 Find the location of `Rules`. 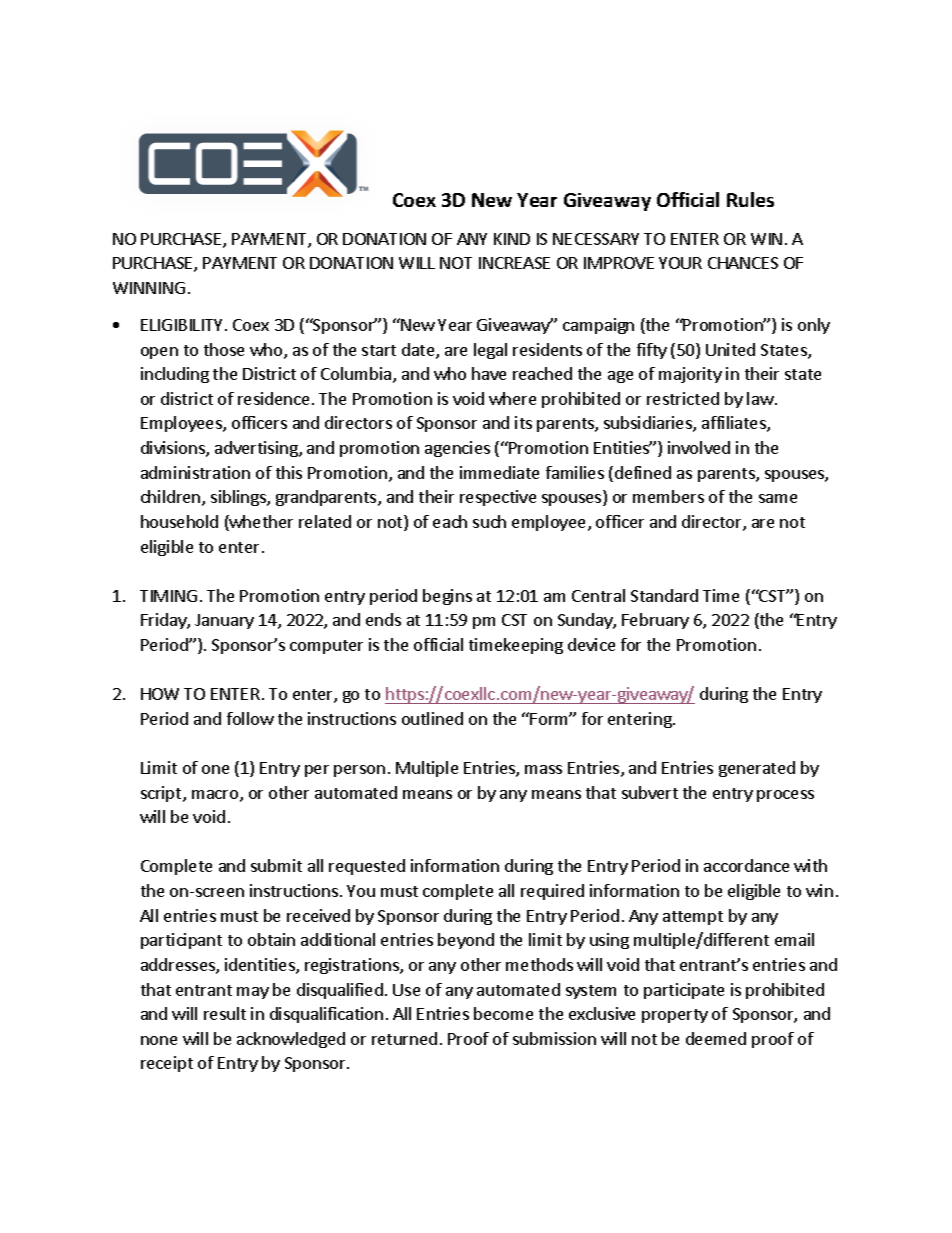

Rules is located at coordinates (750, 199).
